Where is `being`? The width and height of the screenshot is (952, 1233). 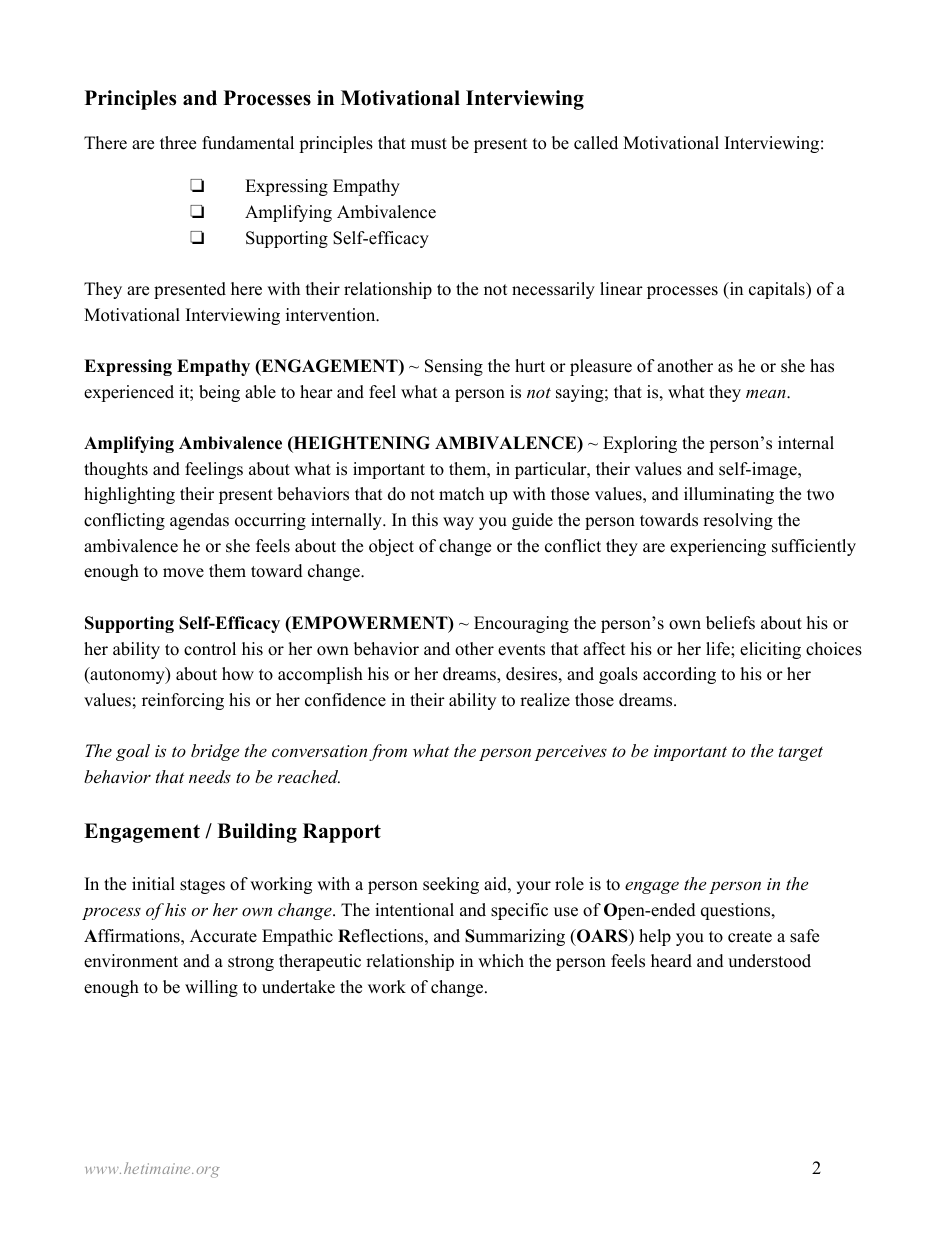 being is located at coordinates (219, 393).
